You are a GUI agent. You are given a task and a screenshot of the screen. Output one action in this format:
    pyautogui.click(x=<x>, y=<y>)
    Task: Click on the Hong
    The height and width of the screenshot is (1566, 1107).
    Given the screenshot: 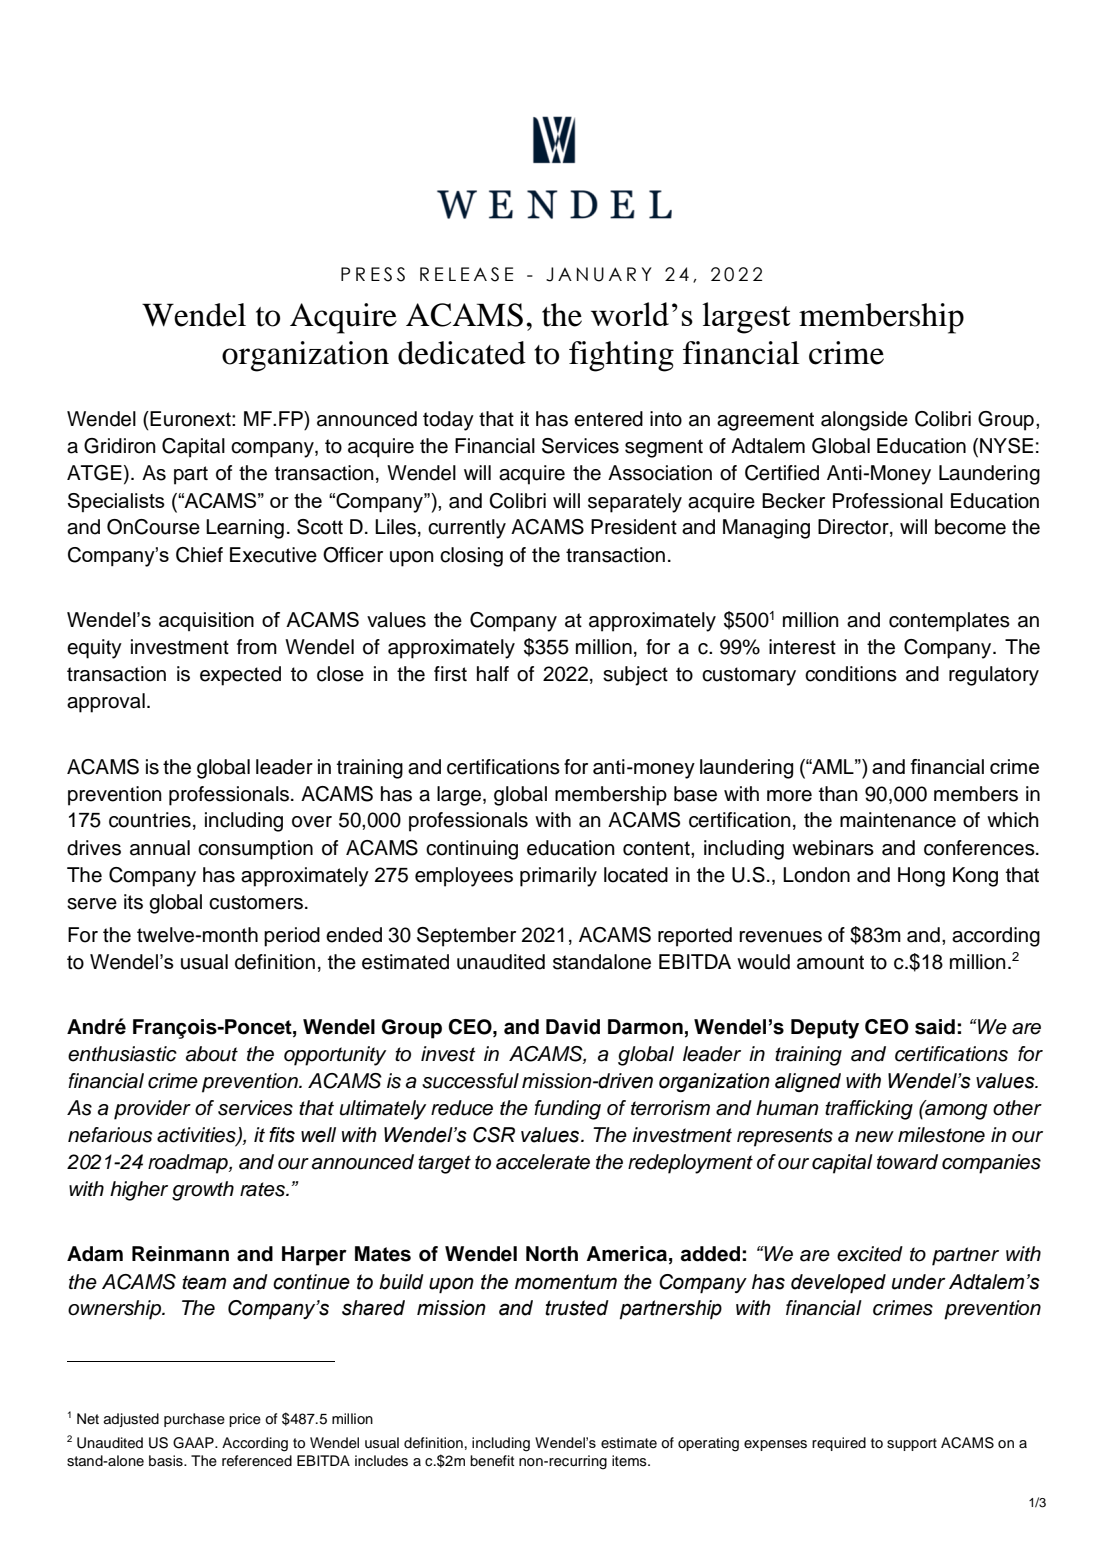 What is the action you would take?
    pyautogui.click(x=921, y=877)
